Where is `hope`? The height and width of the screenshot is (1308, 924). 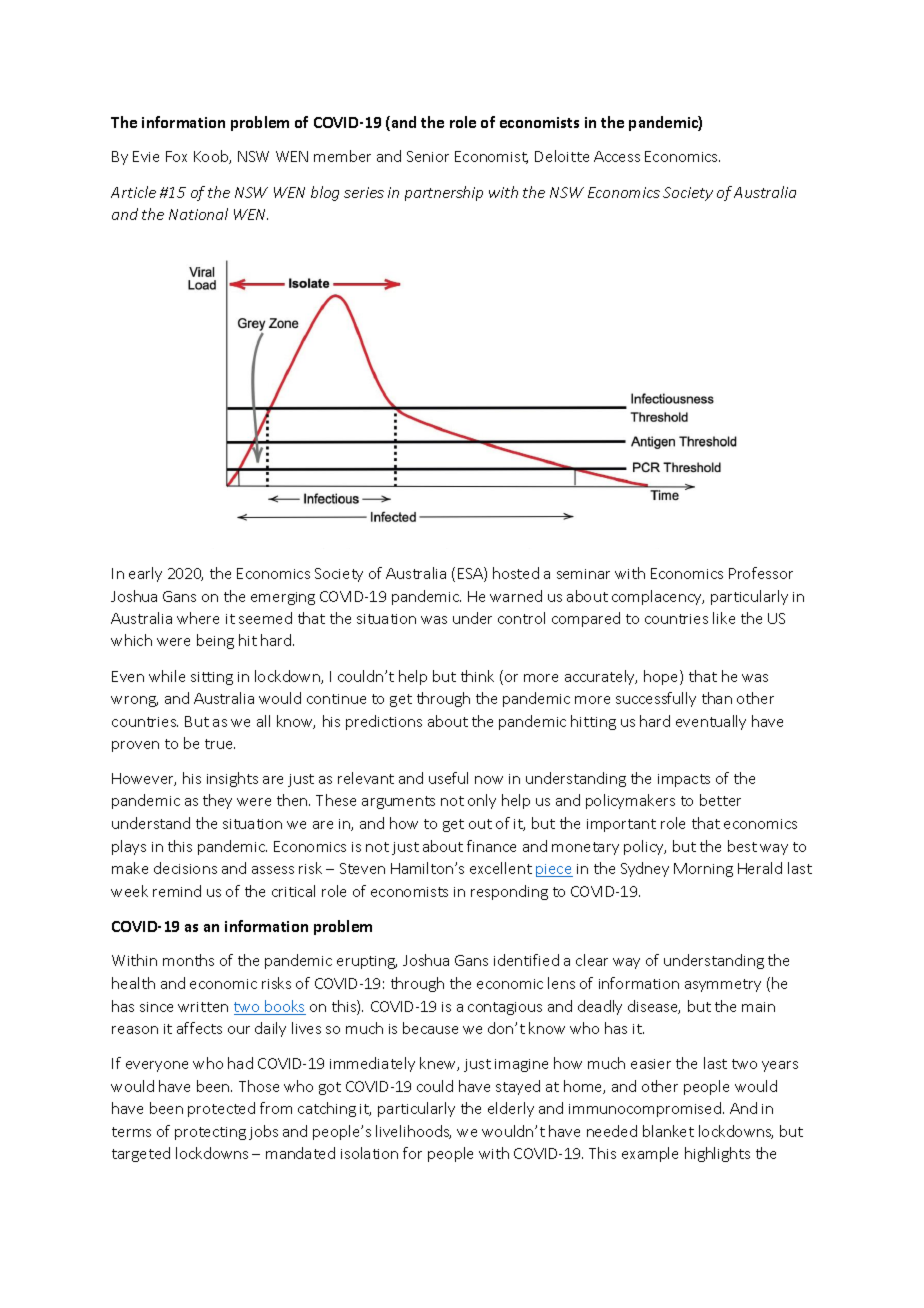
hope is located at coordinates (662, 677).
